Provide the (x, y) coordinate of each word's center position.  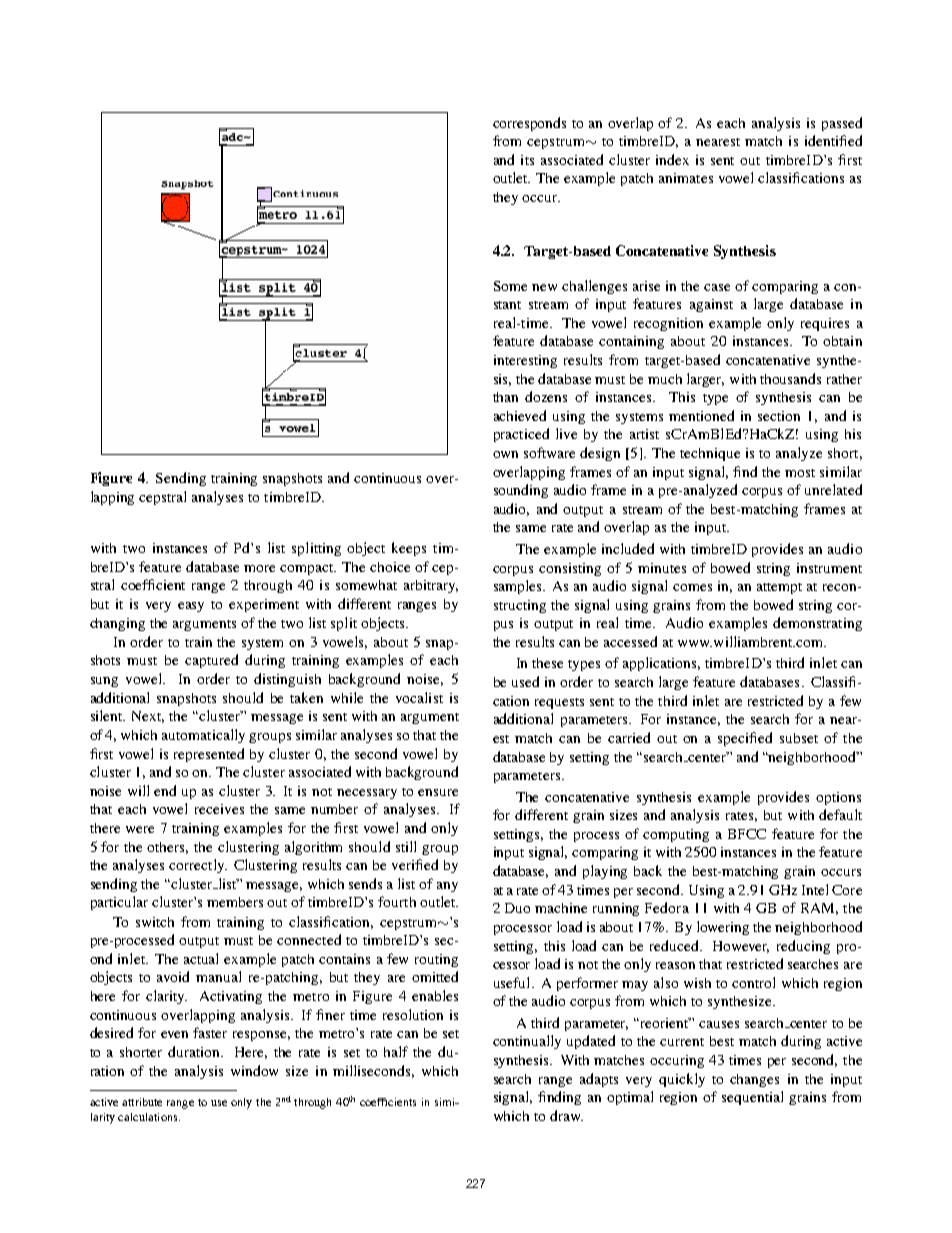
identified (833, 140)
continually (527, 1042)
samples (519, 587)
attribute (142, 1102)
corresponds (529, 124)
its (527, 160)
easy (191, 607)
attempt (779, 588)
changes (754, 1080)
